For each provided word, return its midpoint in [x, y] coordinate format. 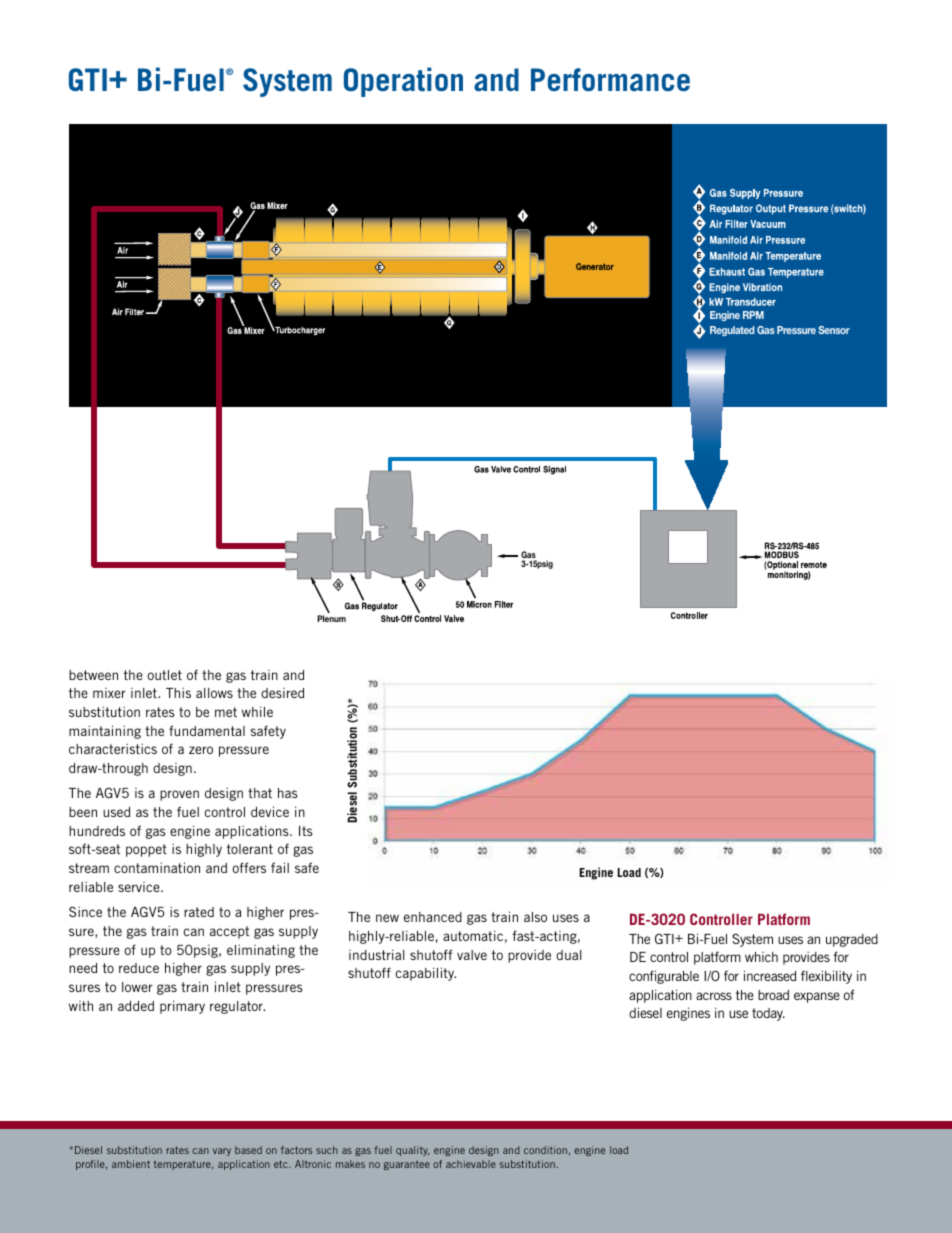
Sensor [834, 330]
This [178, 693]
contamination [157, 867]
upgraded [852, 940]
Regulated [732, 331]
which [761, 957]
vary [222, 1152]
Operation [403, 82]
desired [282, 693]
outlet [164, 675]
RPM [753, 315]
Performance [610, 80]
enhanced [433, 917]
